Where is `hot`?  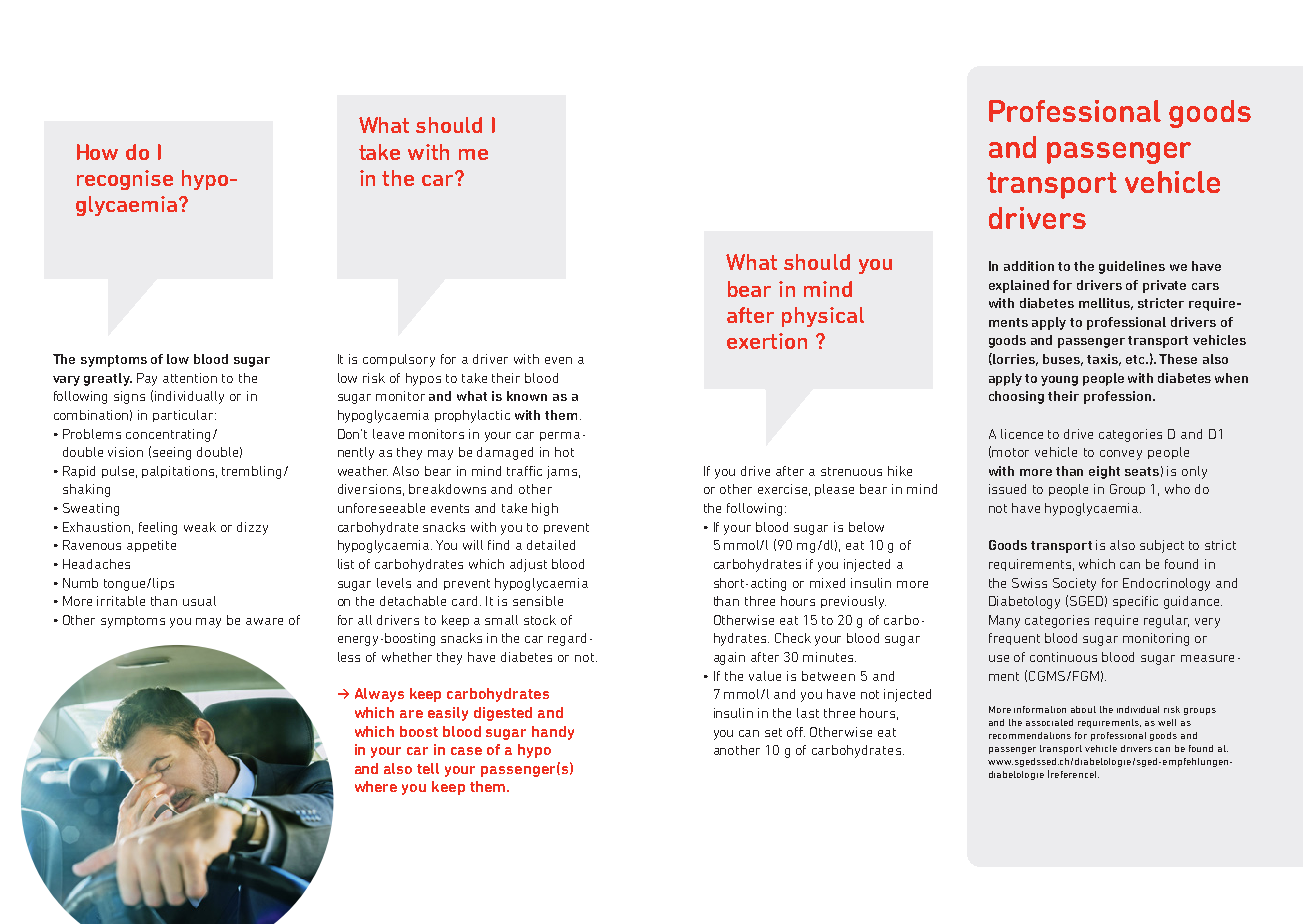 hot is located at coordinates (564, 452).
